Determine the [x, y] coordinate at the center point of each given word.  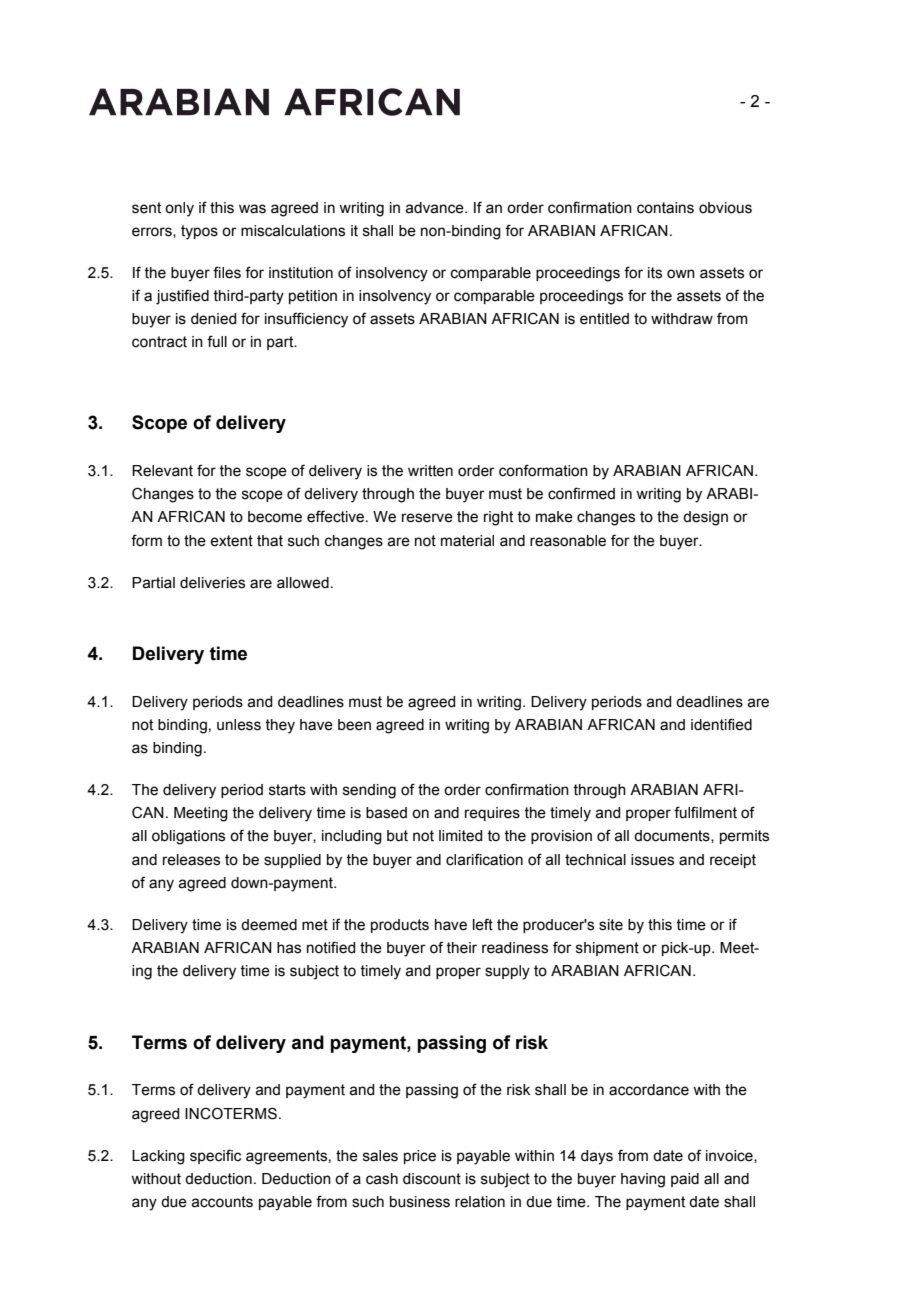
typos [199, 232]
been [354, 725]
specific [215, 1156]
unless [239, 725]
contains [665, 208]
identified [721, 724]
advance [435, 208]
